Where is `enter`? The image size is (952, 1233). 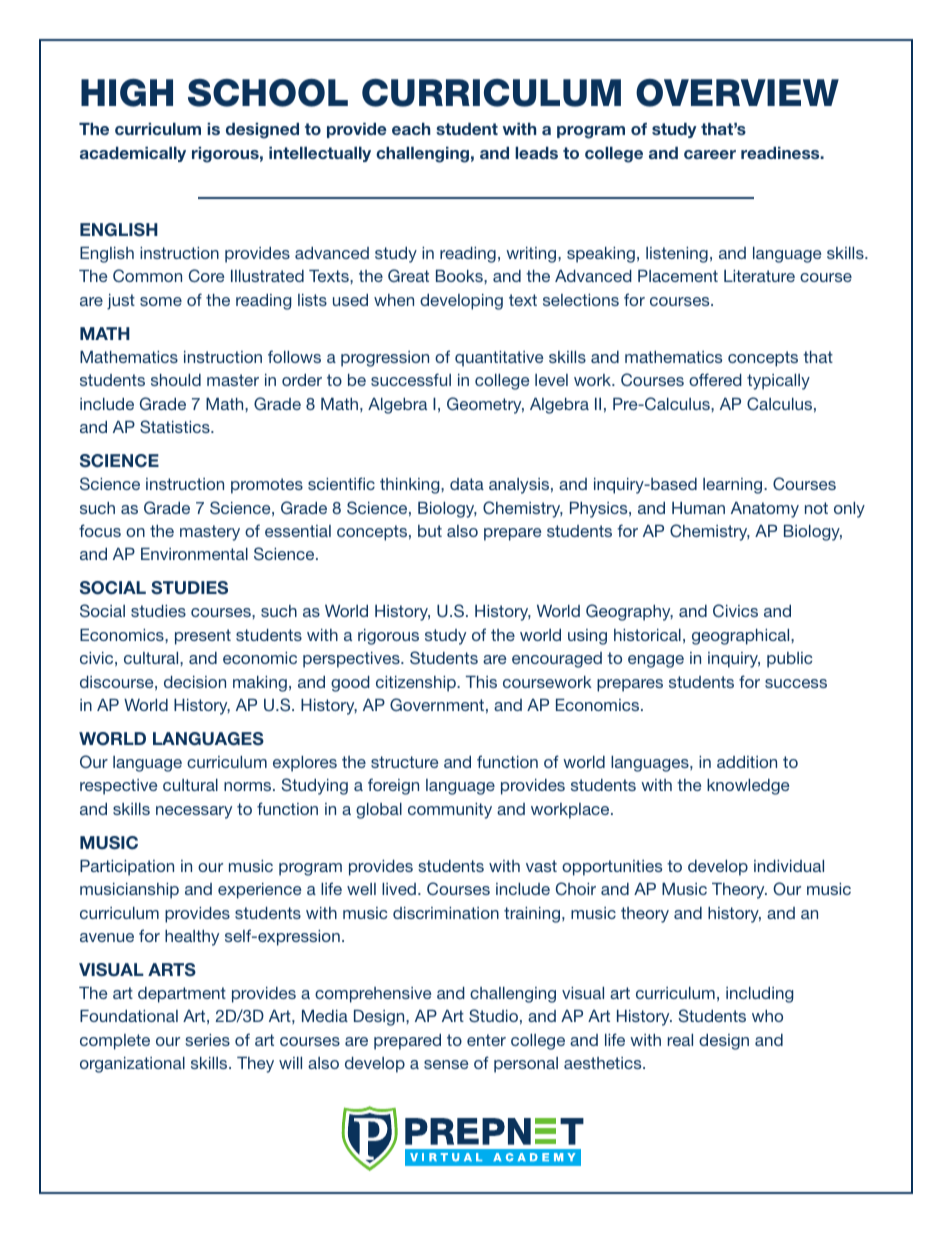
enter is located at coordinates (486, 1040).
